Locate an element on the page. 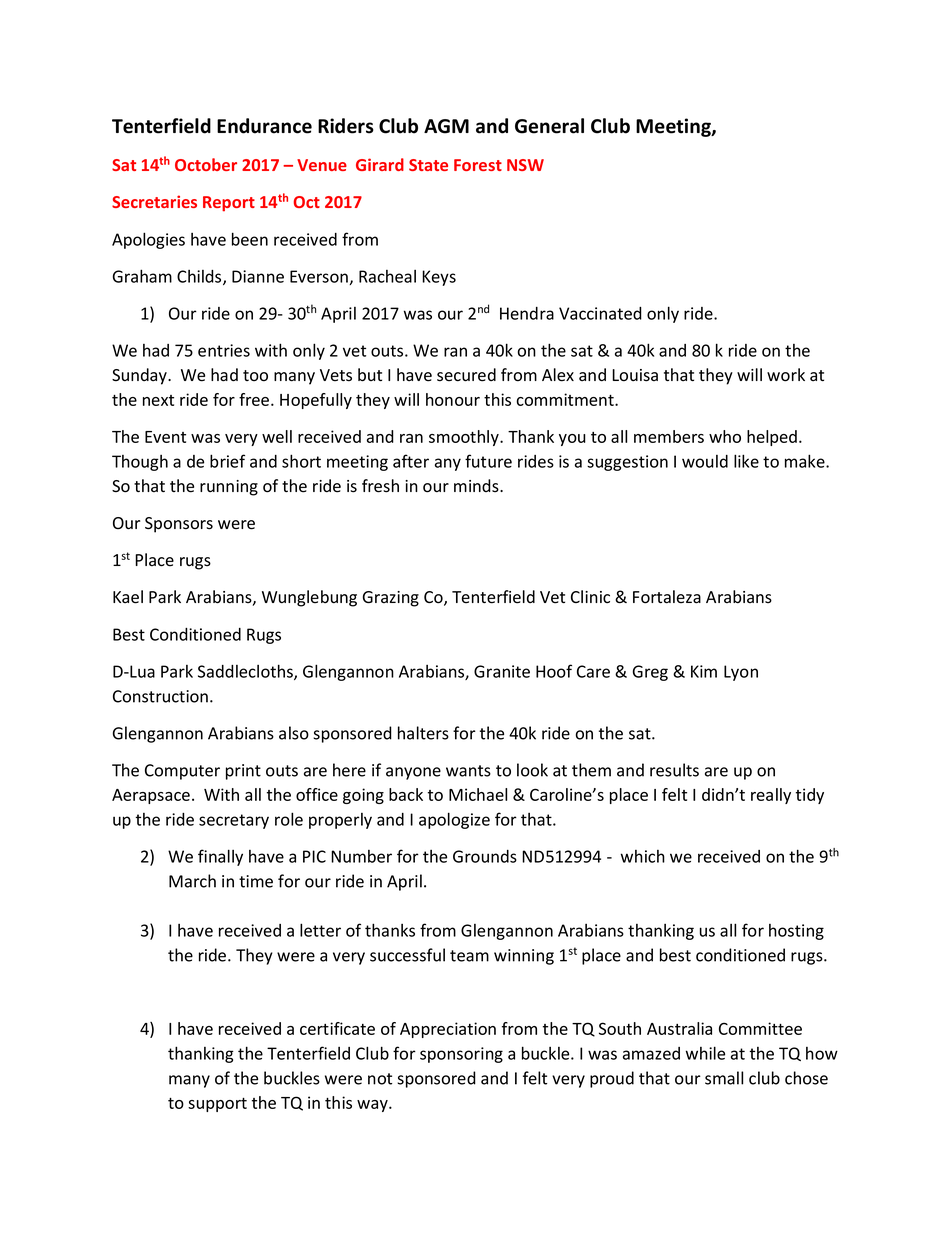  October is located at coordinates (206, 164).
